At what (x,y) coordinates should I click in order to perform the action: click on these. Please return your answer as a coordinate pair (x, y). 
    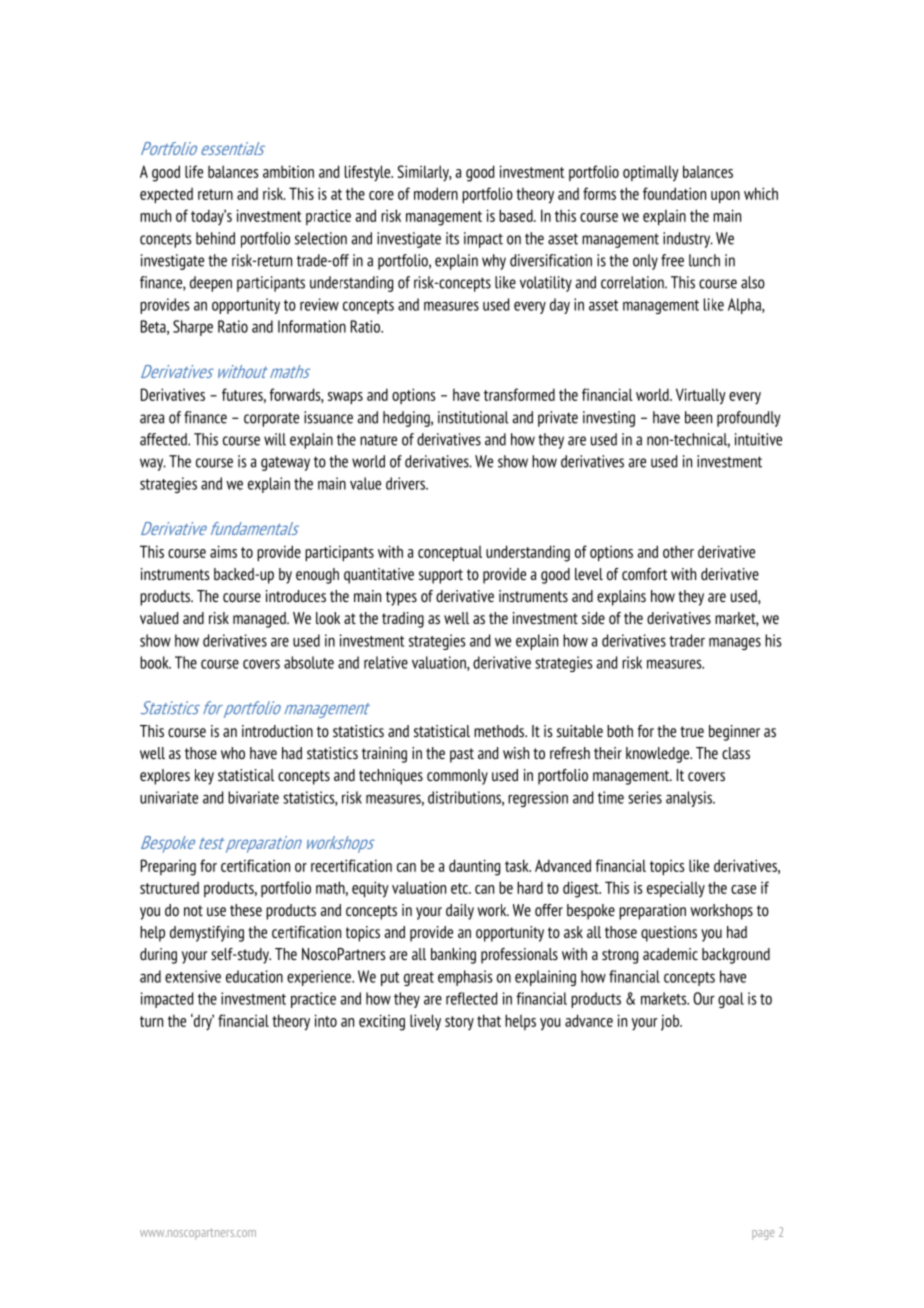
    Looking at the image, I should click on (246, 910).
